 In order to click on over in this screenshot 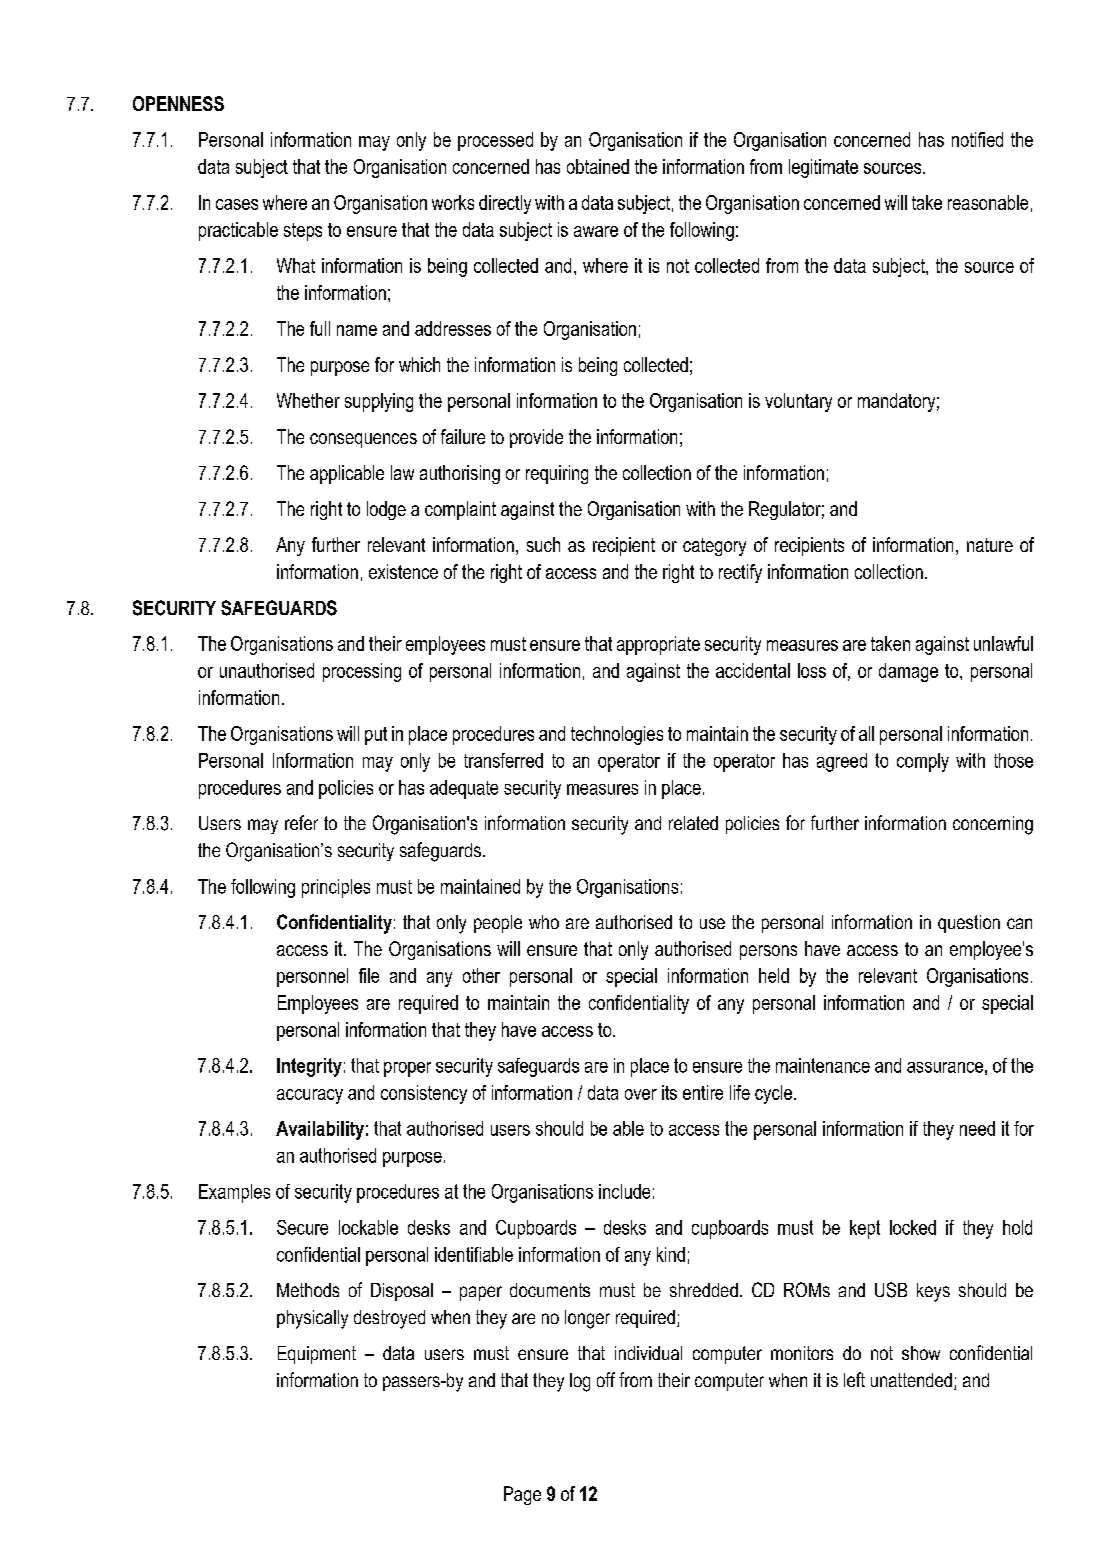, I will do `click(641, 1094)`.
